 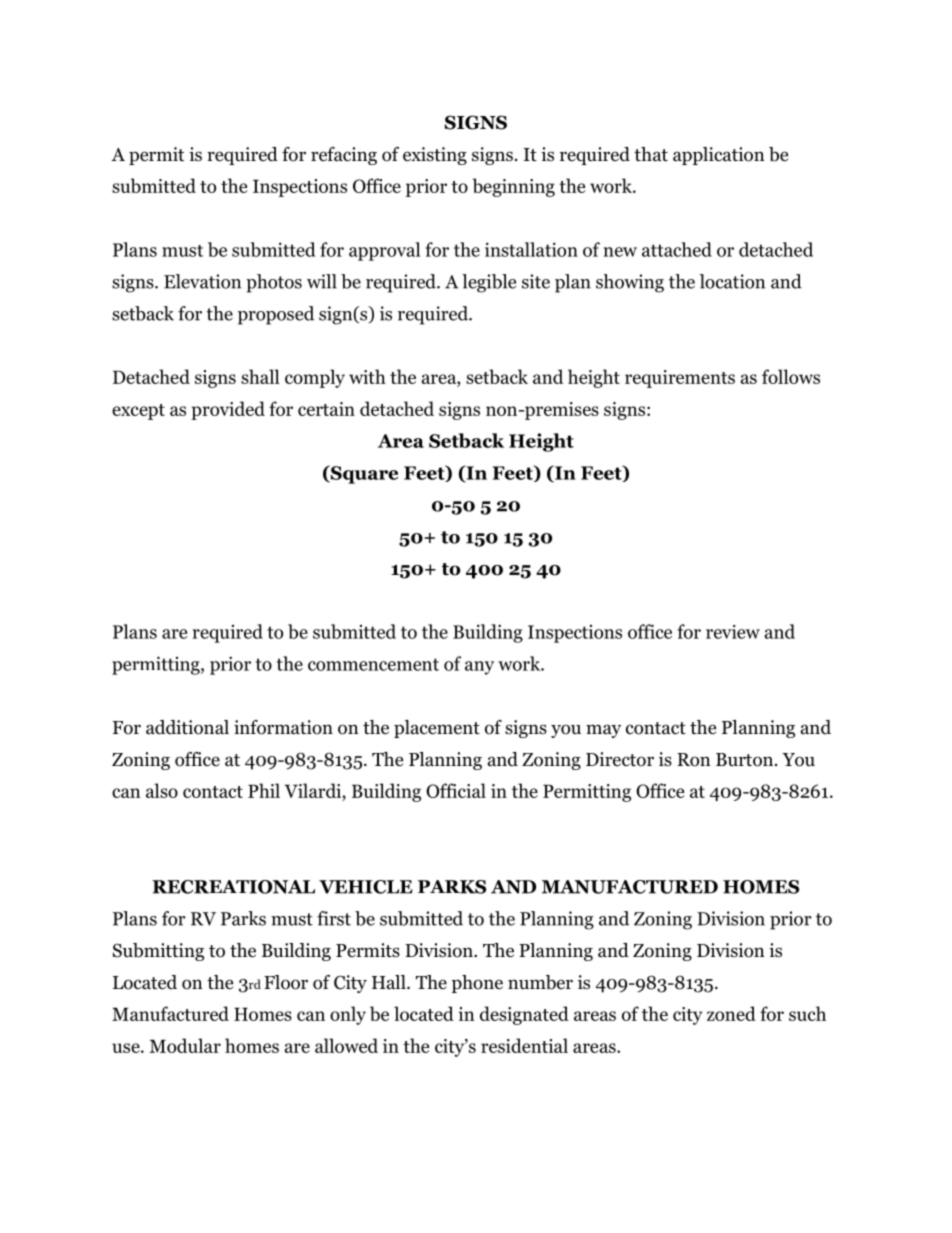 What do you see at coordinates (514, 187) in the screenshot?
I see `beginning` at bounding box center [514, 187].
